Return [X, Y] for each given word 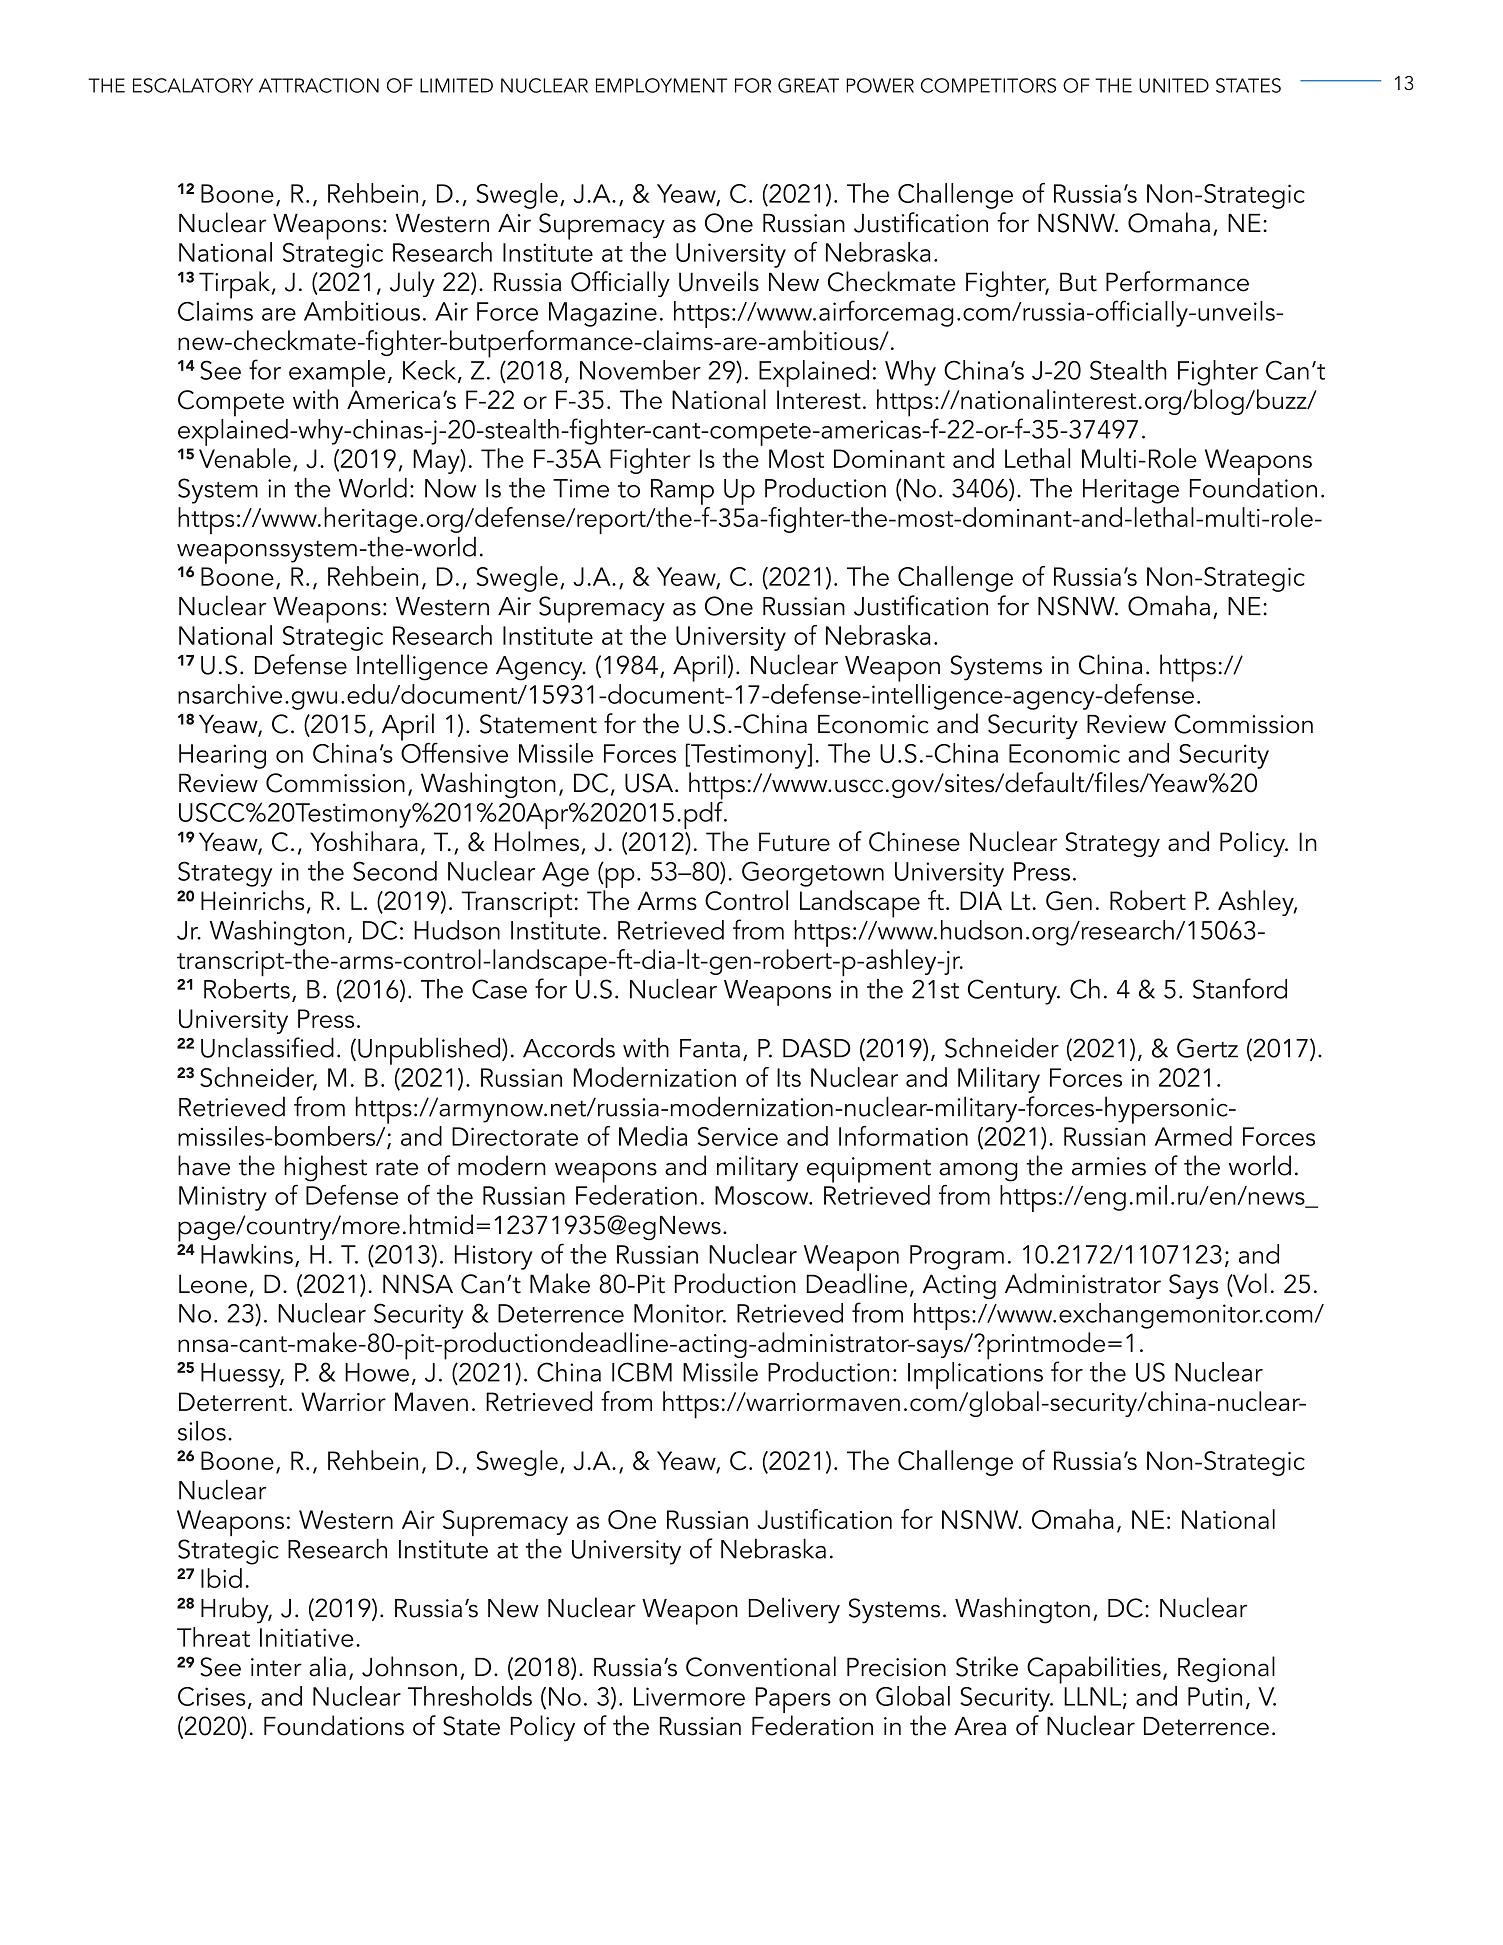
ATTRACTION [319, 85]
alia [327, 1666]
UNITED [1174, 85]
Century [1013, 992]
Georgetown [813, 874]
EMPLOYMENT [661, 85]
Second [395, 871]
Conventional [761, 1666]
